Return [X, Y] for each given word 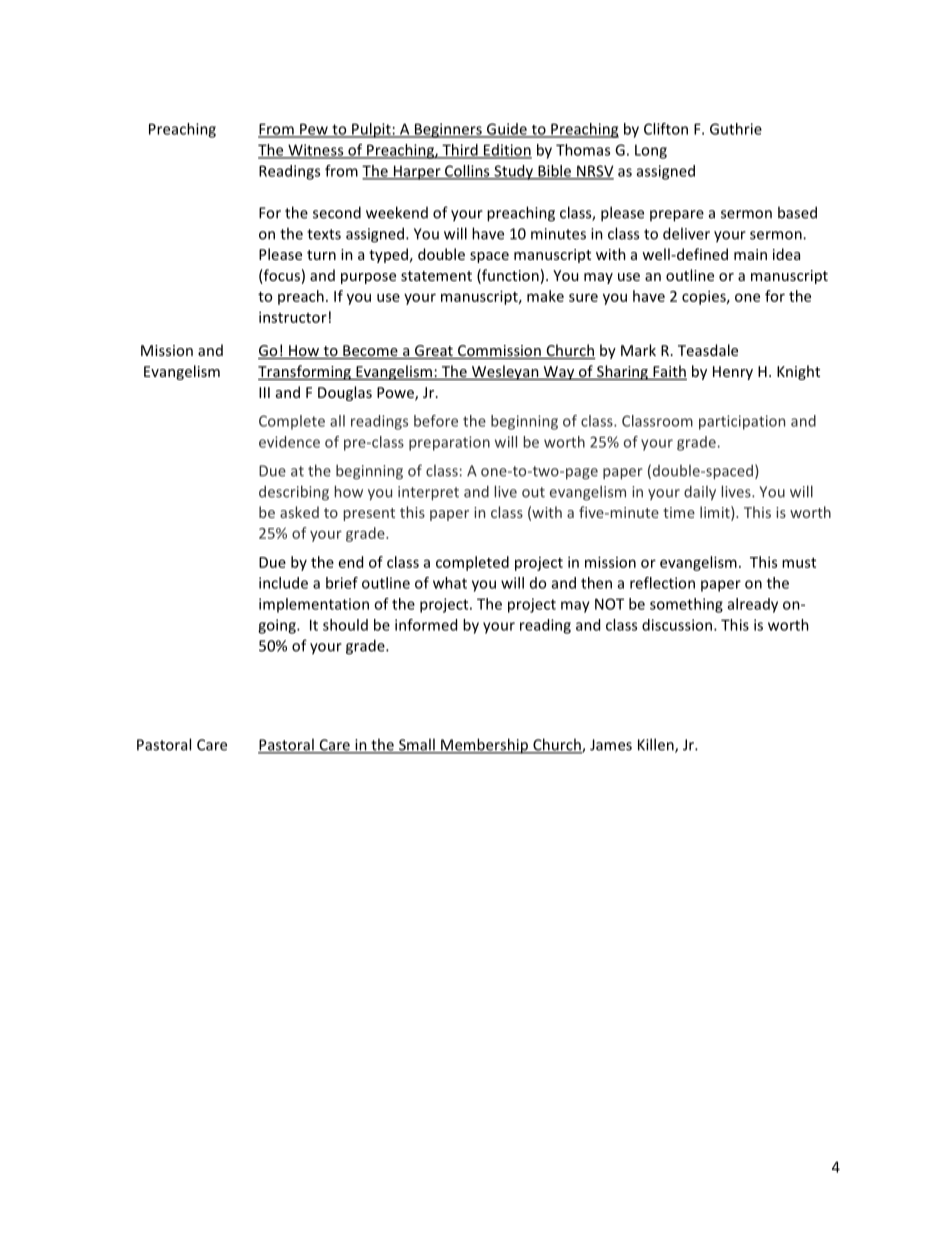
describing [294, 493]
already [753, 605]
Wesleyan [505, 372]
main [750, 254]
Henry [733, 373]
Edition [507, 151]
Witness [316, 151]
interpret [428, 493]
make [545, 296]
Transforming [305, 372]
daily [700, 493]
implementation [314, 605]
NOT [609, 604]
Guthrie [736, 129]
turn [321, 255]
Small [417, 745]
